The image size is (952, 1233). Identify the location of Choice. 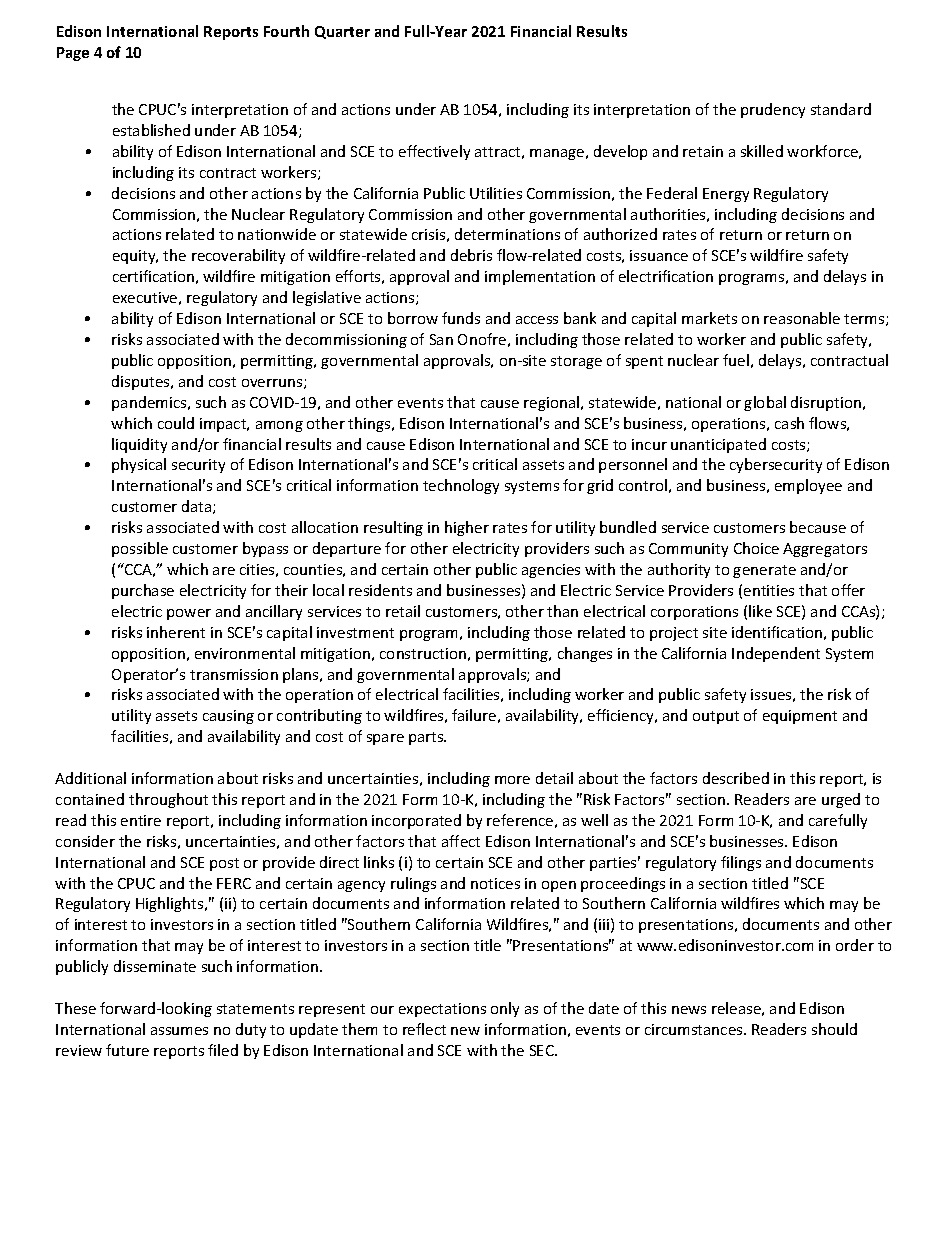
(756, 548).
